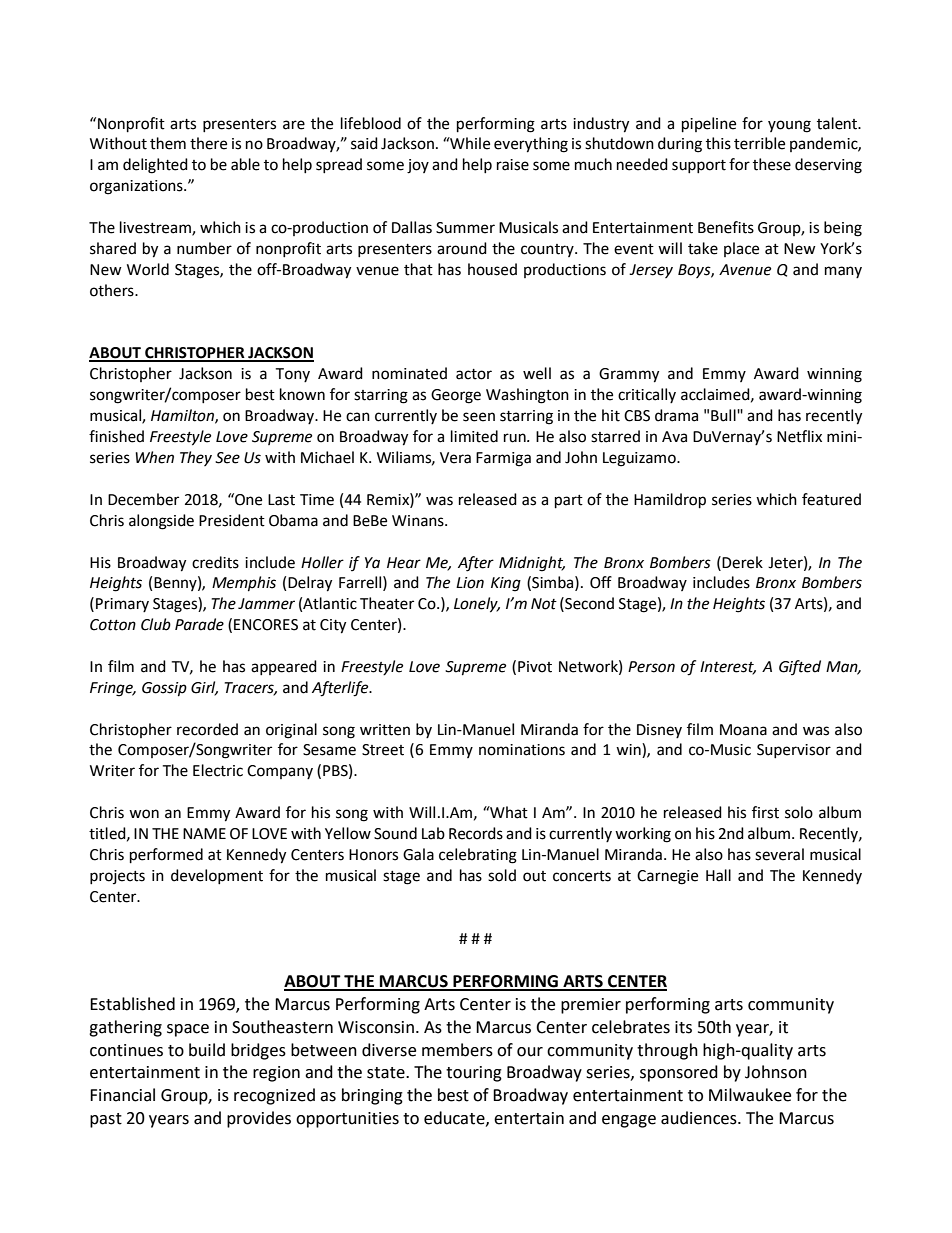  What do you see at coordinates (161, 522) in the screenshot?
I see `alongside` at bounding box center [161, 522].
